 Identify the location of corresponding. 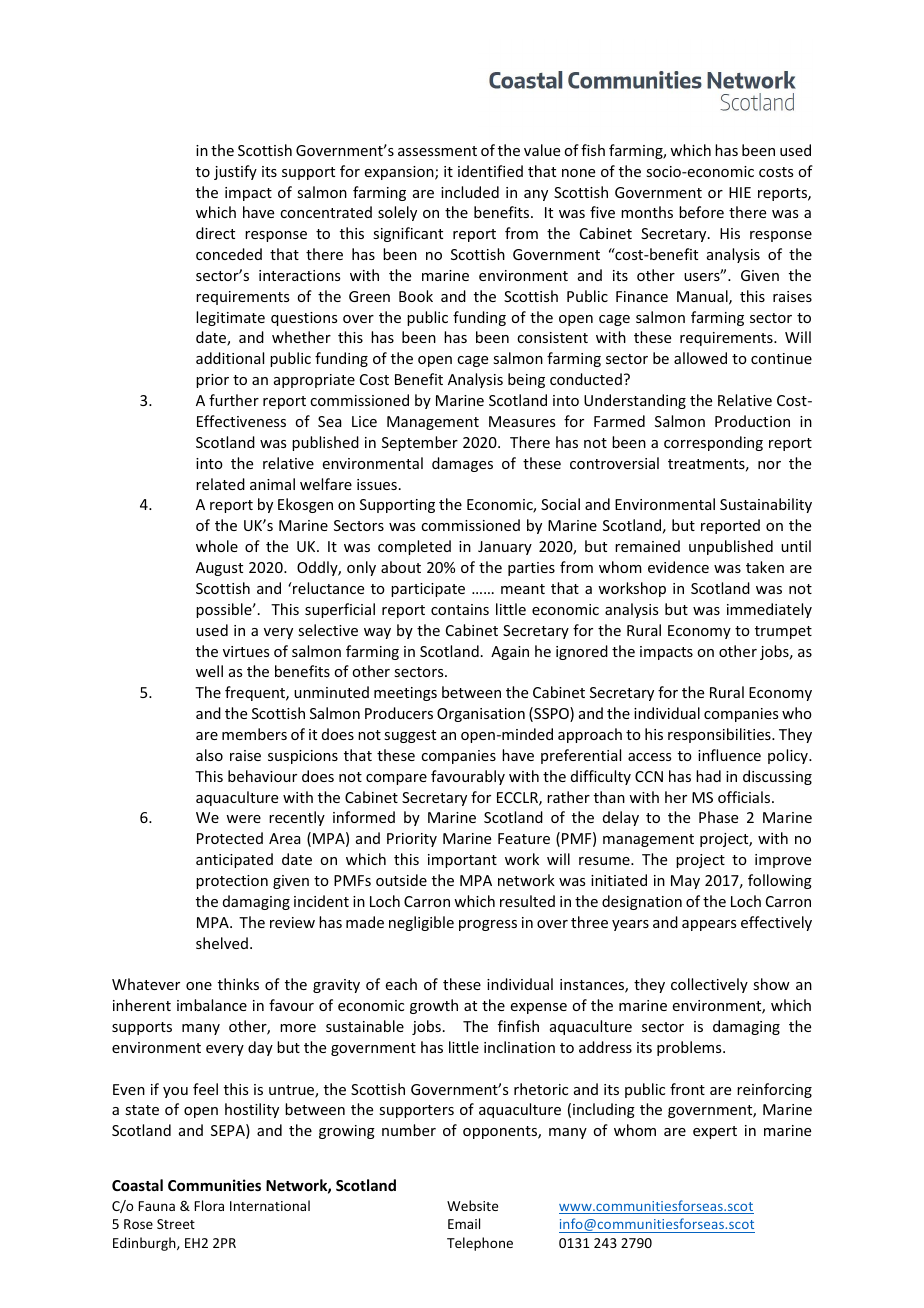
(713, 443).
